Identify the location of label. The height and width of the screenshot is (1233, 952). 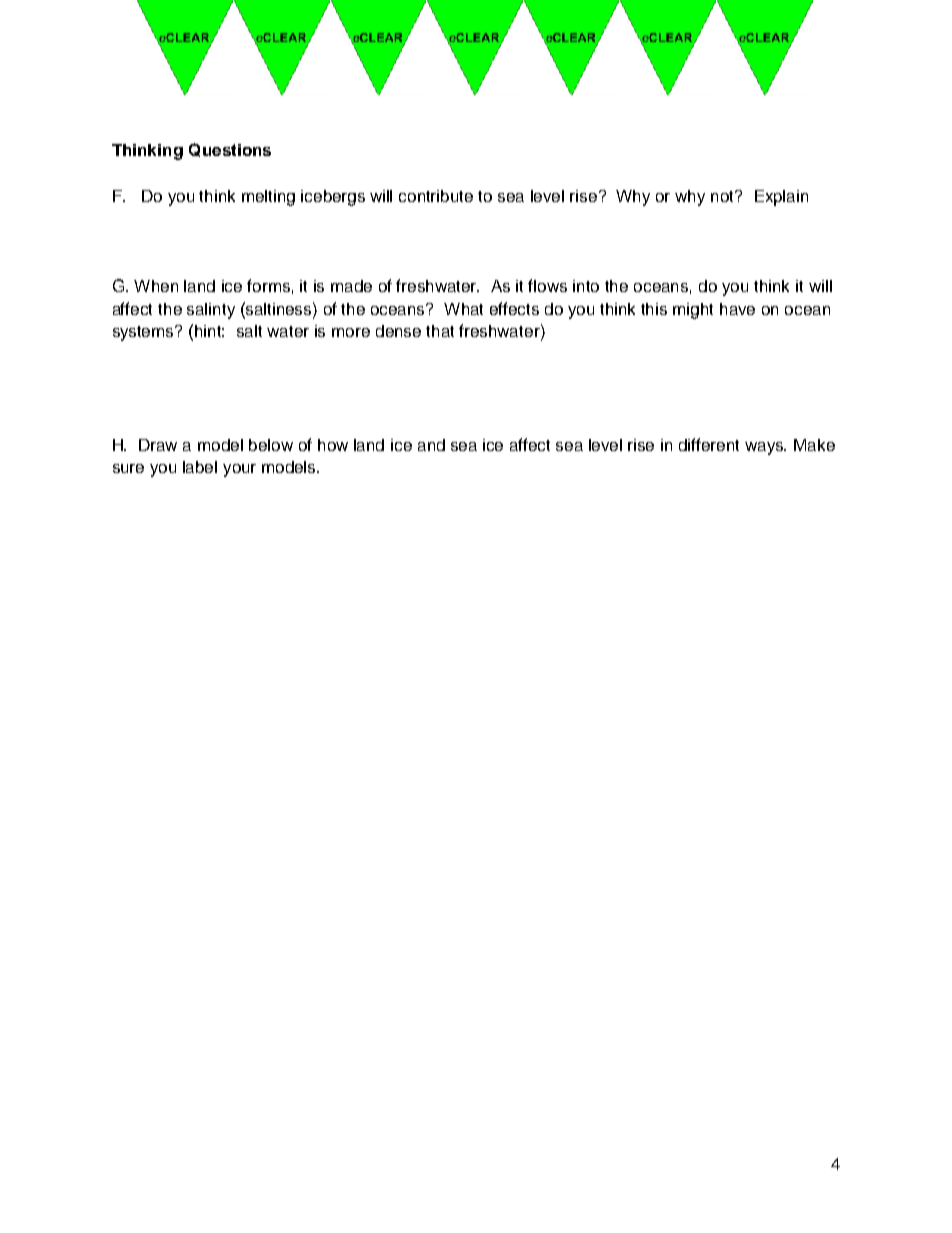
(200, 467).
